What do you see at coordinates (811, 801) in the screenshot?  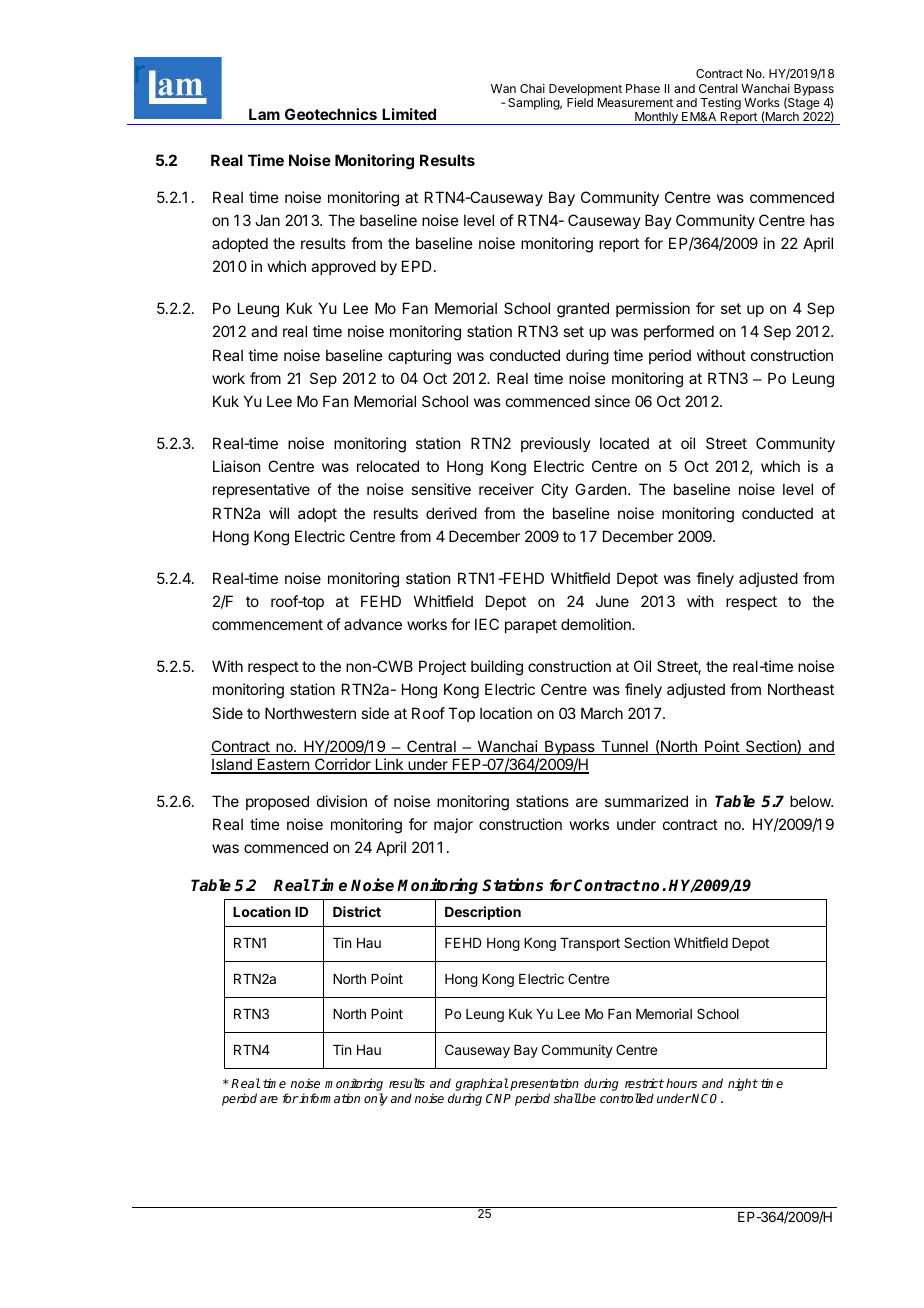 I see `below` at bounding box center [811, 801].
